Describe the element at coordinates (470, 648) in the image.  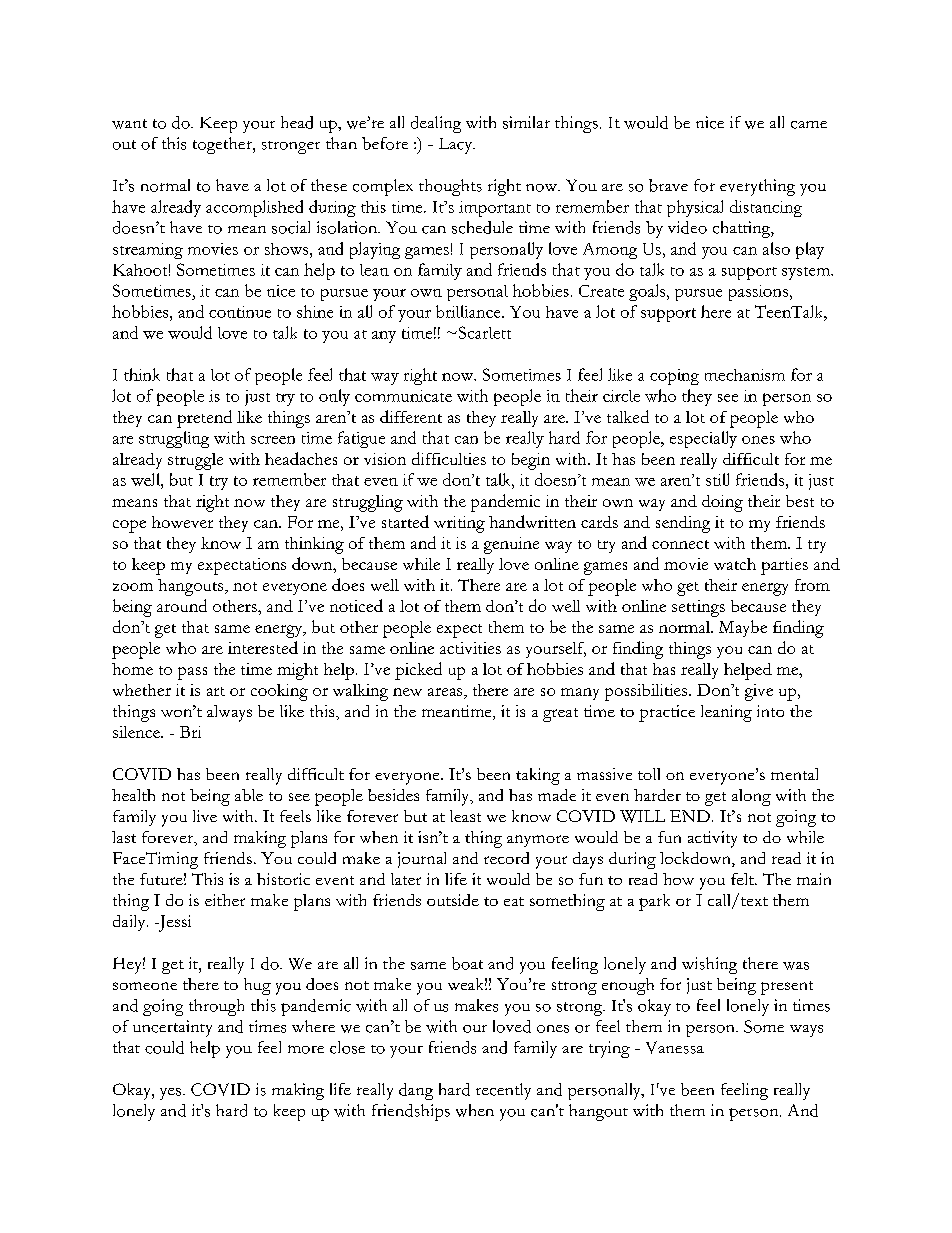
I see `activities` at that location.
